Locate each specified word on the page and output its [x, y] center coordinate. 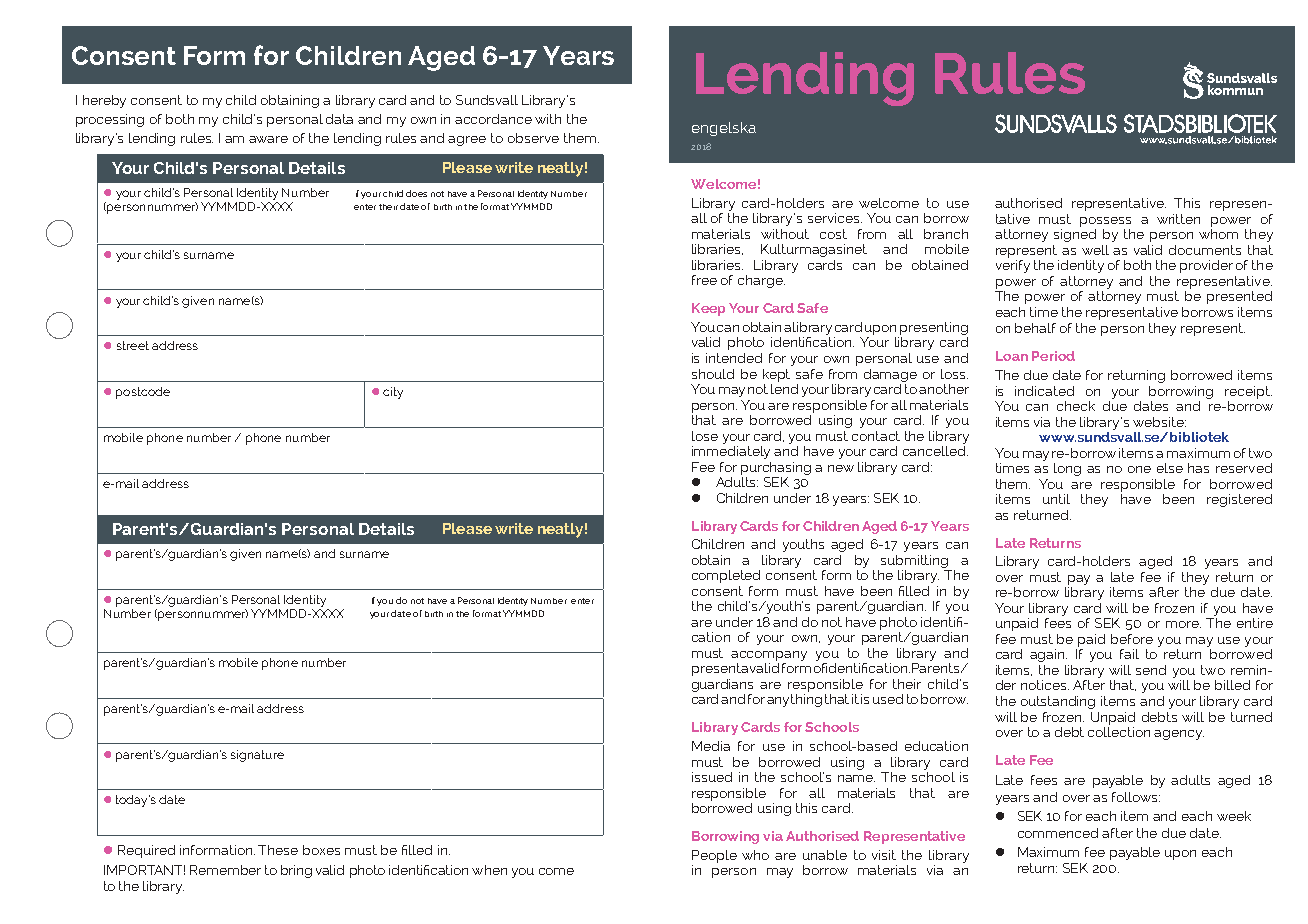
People [714, 856]
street [133, 345]
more [1183, 624]
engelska [724, 129]
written [1178, 219]
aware [268, 139]
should [713, 374]
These [278, 850]
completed [726, 576]
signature [257, 756]
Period [1053, 356]
